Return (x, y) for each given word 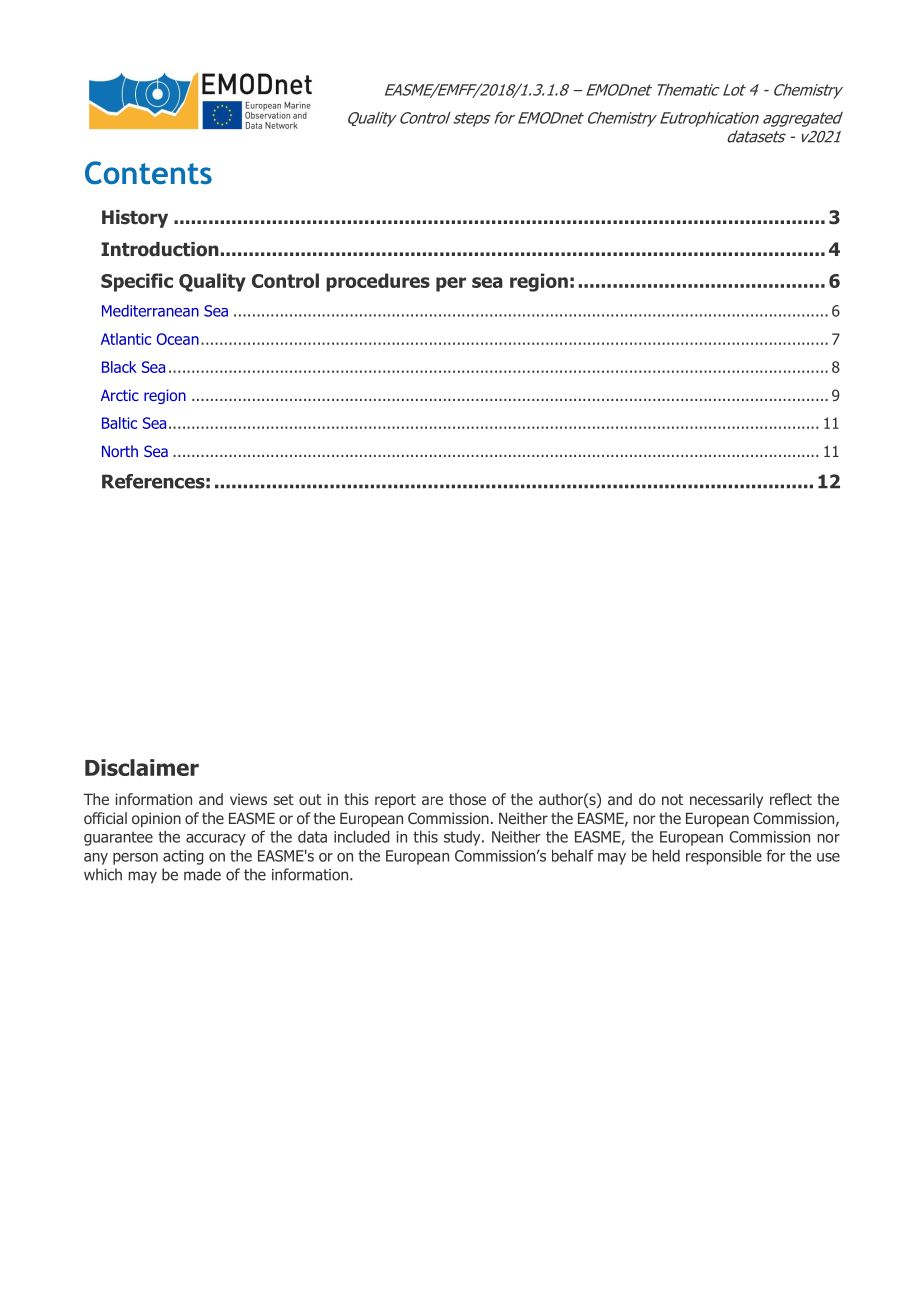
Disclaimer (142, 767)
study (463, 838)
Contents (148, 173)
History (135, 219)
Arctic (120, 395)
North (120, 451)
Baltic (119, 423)
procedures (378, 282)
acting (183, 857)
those (467, 799)
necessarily (726, 800)
